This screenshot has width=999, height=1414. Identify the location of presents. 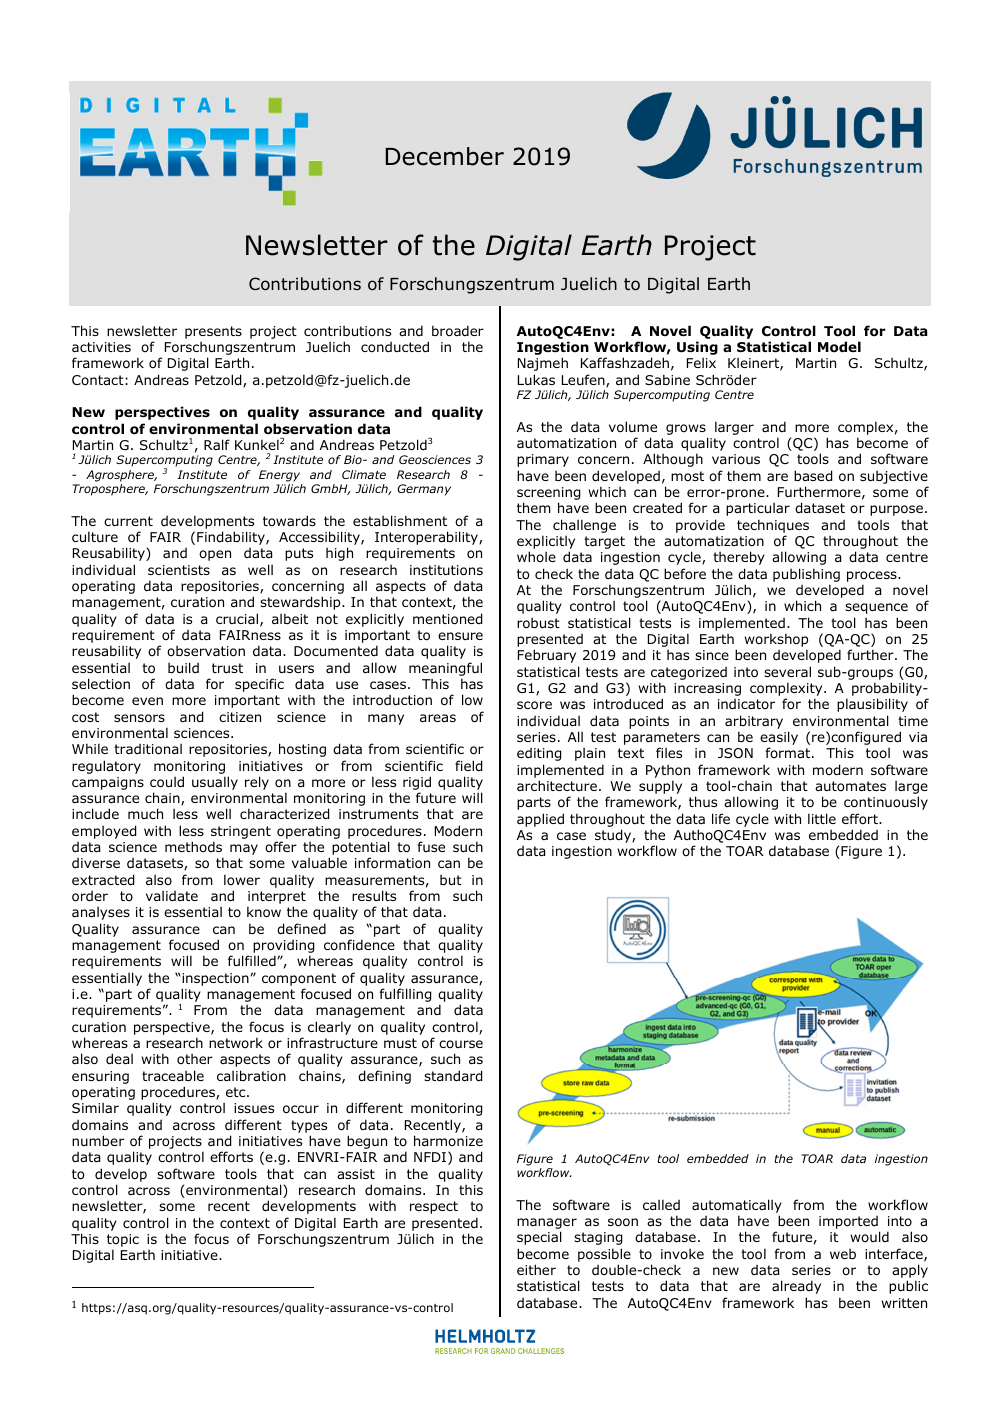
(213, 332).
